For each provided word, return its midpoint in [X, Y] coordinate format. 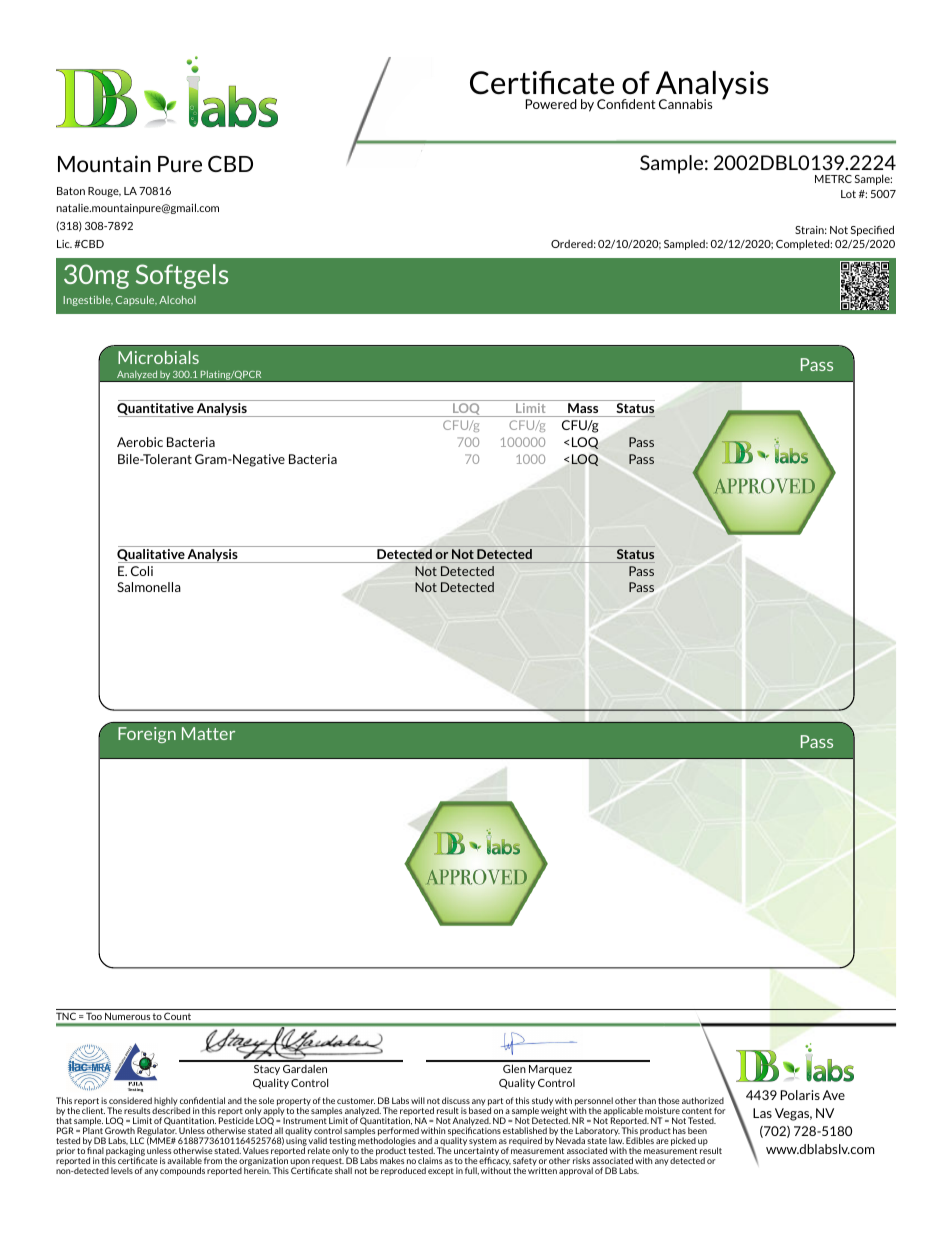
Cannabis [685, 104]
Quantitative [156, 410]
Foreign [147, 735]
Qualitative [152, 556]
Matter [208, 733]
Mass [583, 408]
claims [430, 1160]
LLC [137, 1140]
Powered [551, 104]
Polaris [800, 1095]
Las [762, 1113]
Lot [848, 194]
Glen [514, 1068]
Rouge [104, 192]
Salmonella [149, 587]
